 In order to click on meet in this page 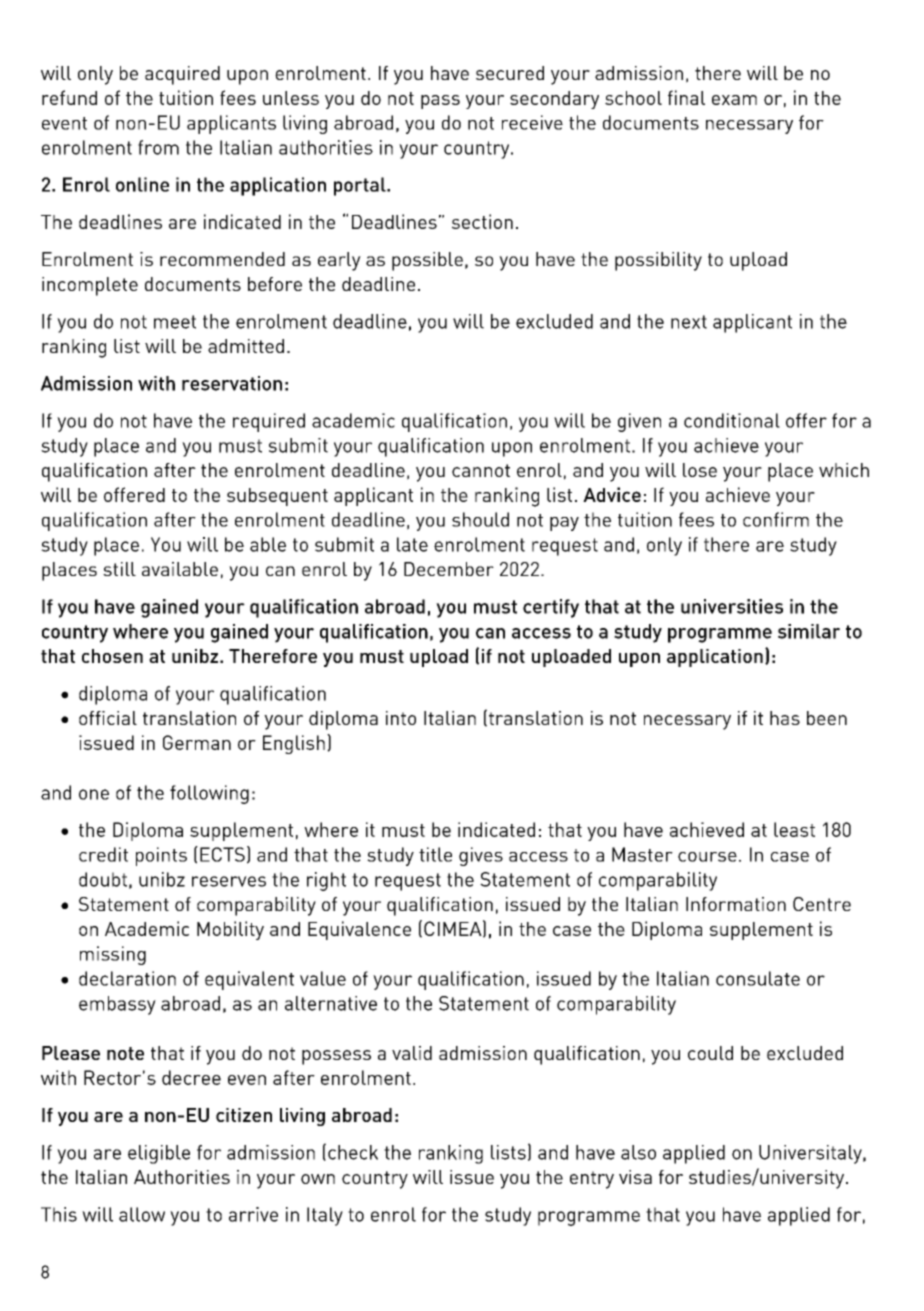, I will do `click(175, 322)`.
